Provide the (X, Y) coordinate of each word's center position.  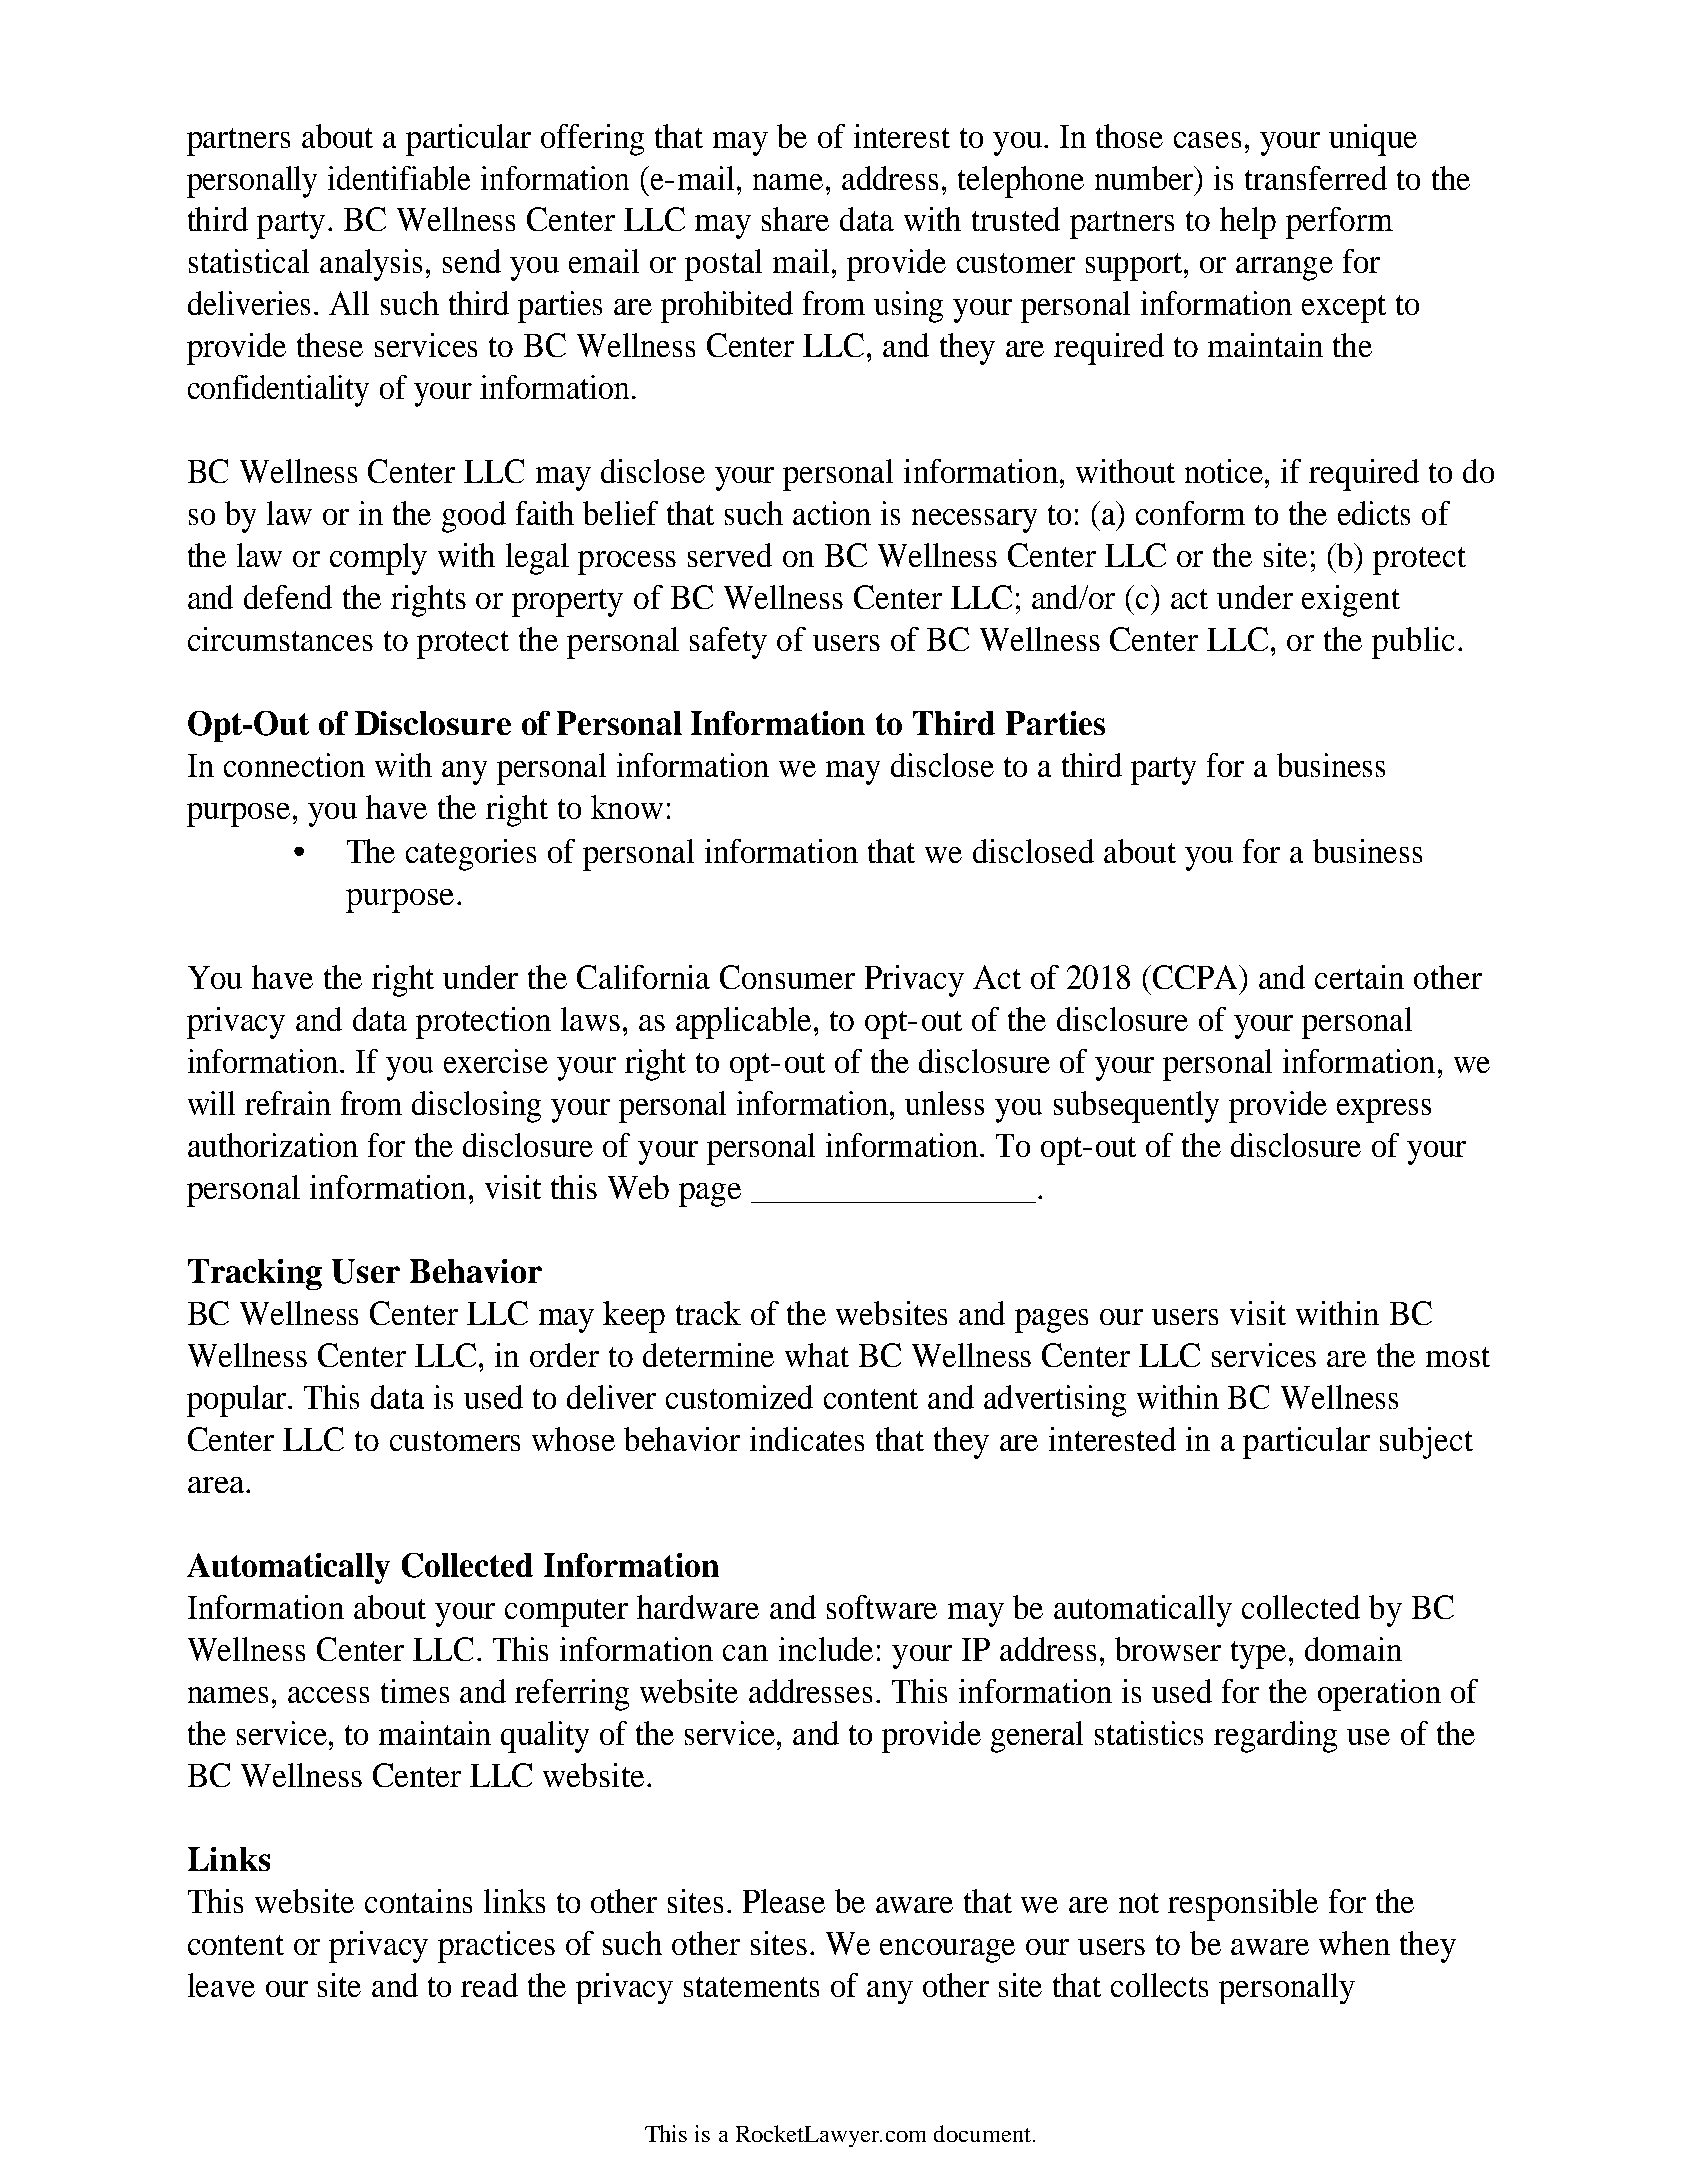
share (795, 219)
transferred (1316, 178)
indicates (807, 1439)
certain (1359, 977)
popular (238, 1401)
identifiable (399, 178)
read (489, 1985)
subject (1426, 1443)
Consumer (787, 977)
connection (294, 765)
